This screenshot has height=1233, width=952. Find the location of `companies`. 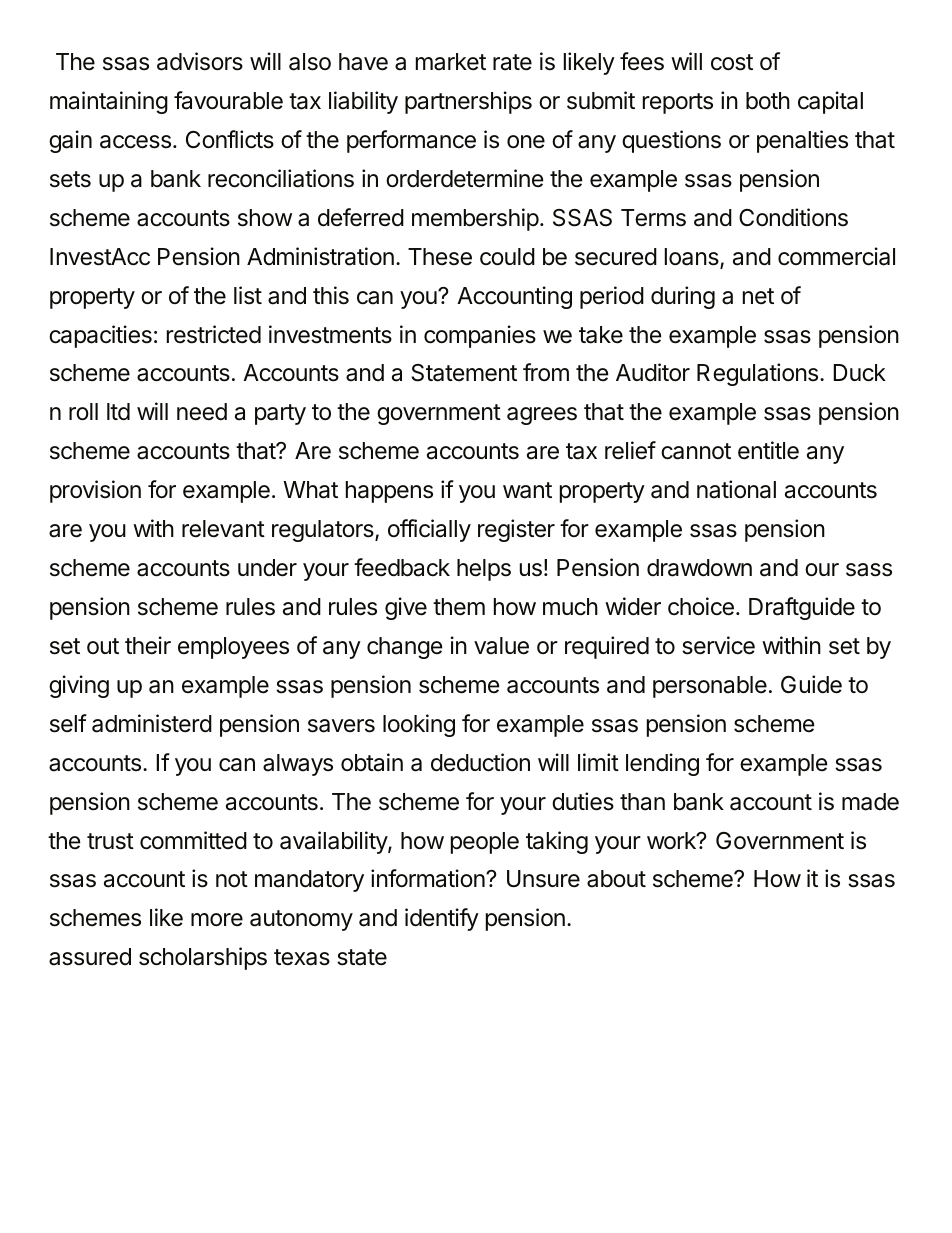

companies is located at coordinates (480, 336).
